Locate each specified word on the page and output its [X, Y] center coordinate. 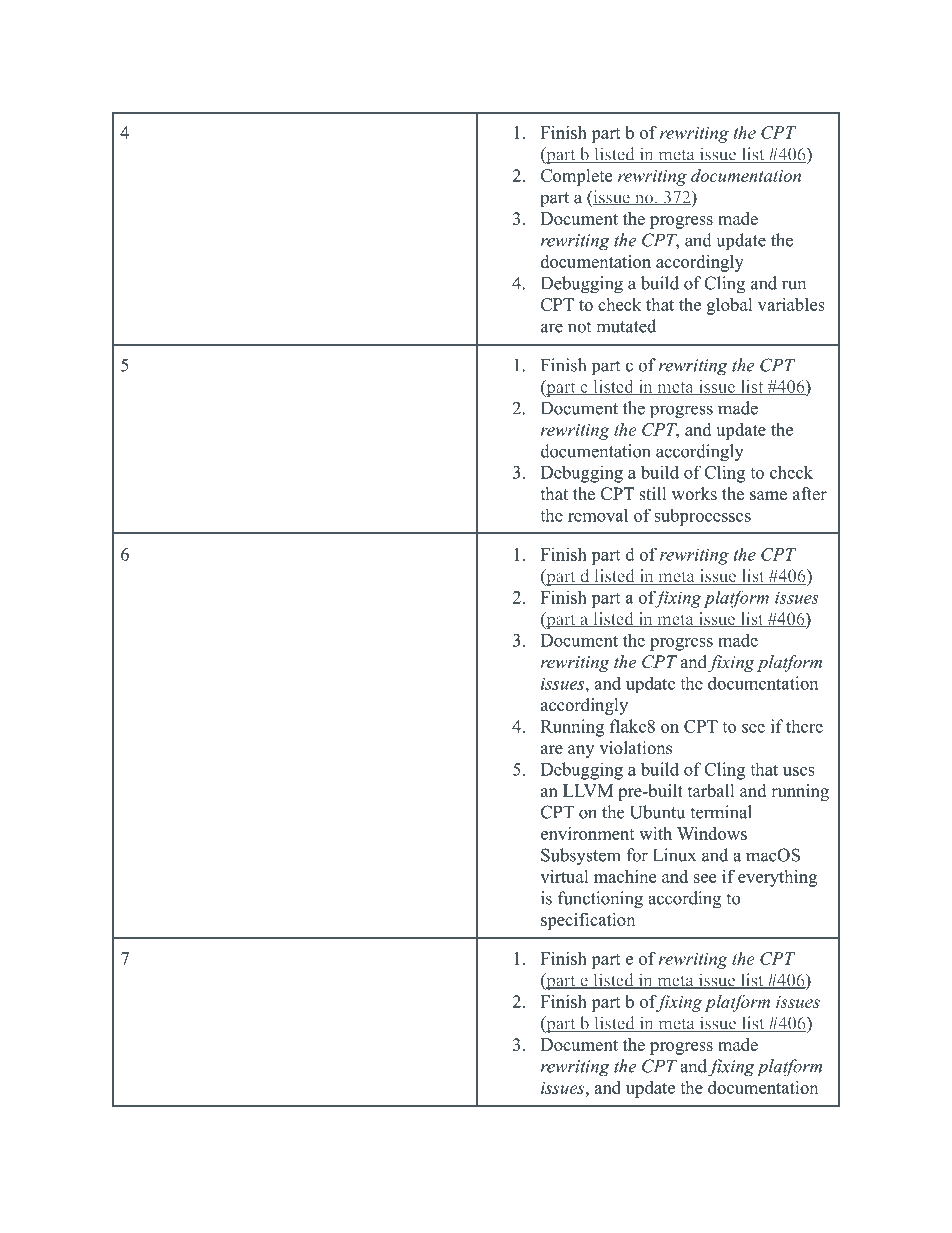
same [768, 496]
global [730, 306]
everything [777, 878]
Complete [576, 177]
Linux [674, 855]
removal [598, 515]
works [694, 494]
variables [791, 304]
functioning [600, 900]
